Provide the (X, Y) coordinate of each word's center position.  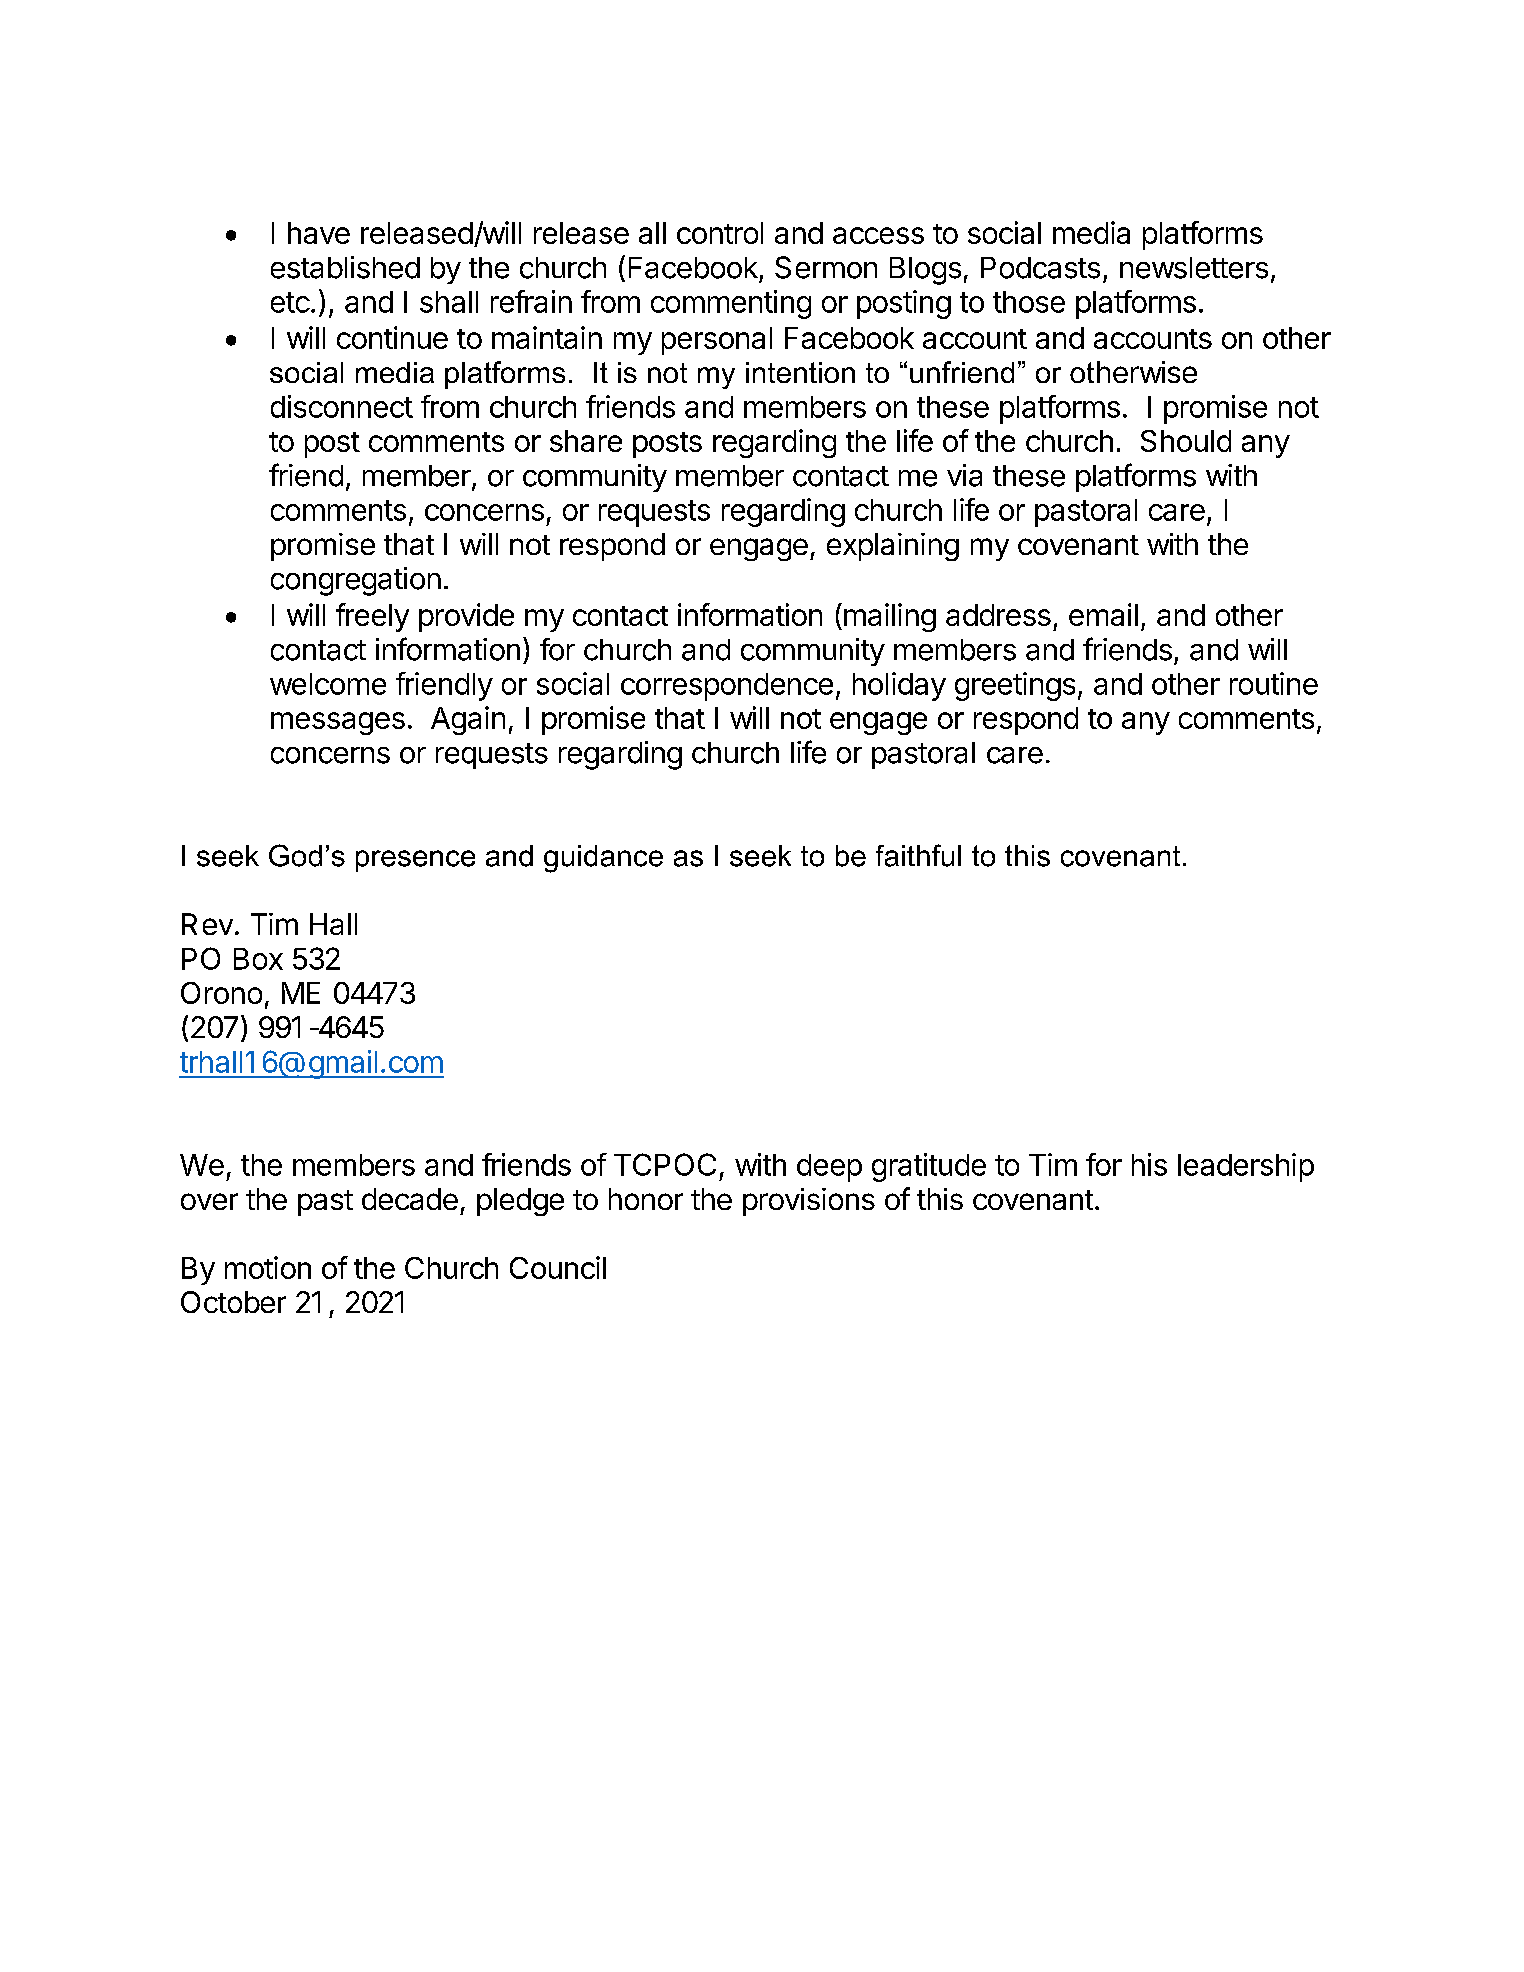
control (720, 233)
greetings (1015, 686)
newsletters (1194, 268)
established (345, 267)
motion (268, 1267)
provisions (809, 1202)
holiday (899, 686)
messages (338, 723)
